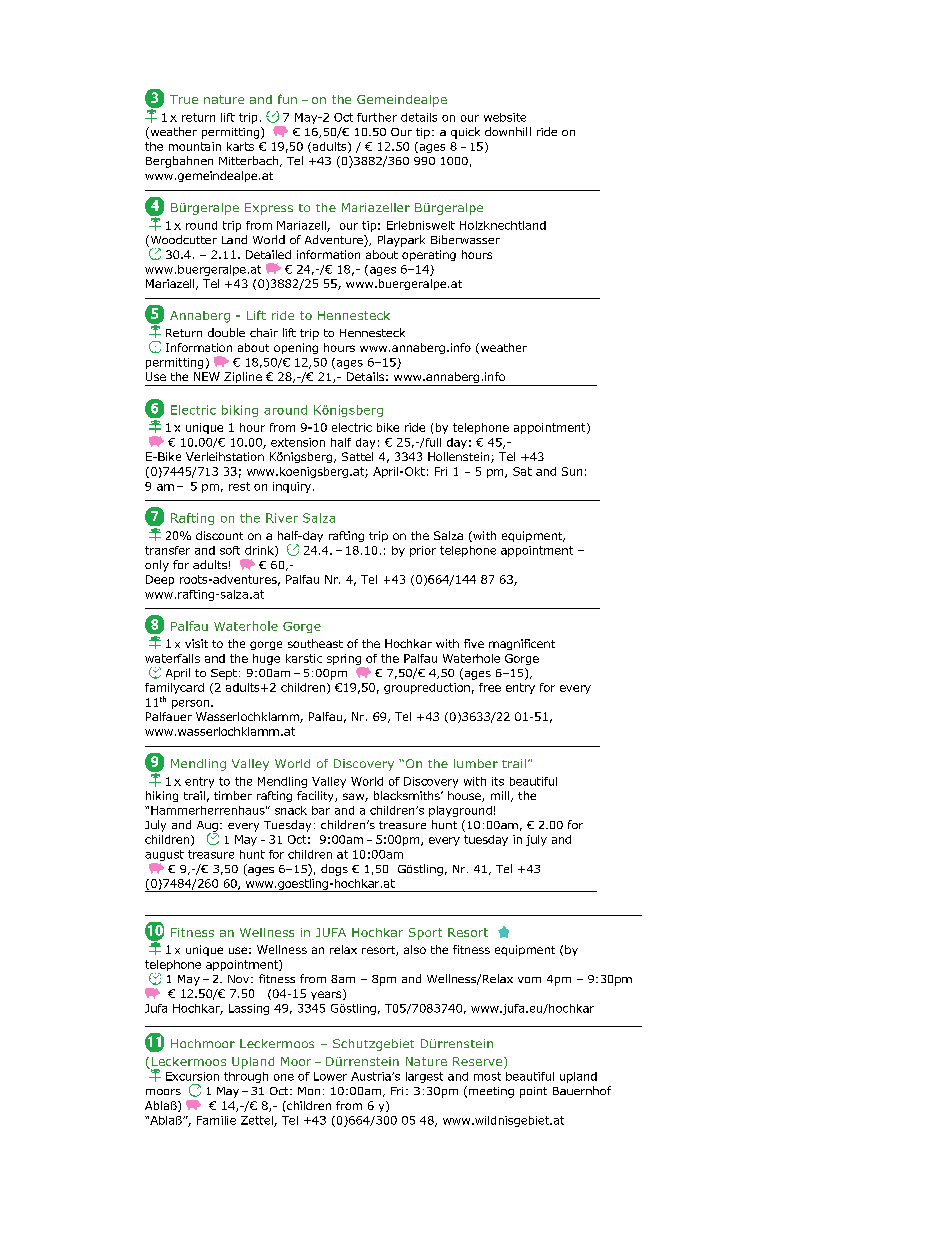 This screenshot has height=1233, width=952. Describe the element at coordinates (192, 1076) in the screenshot. I see `Excursion` at that location.
